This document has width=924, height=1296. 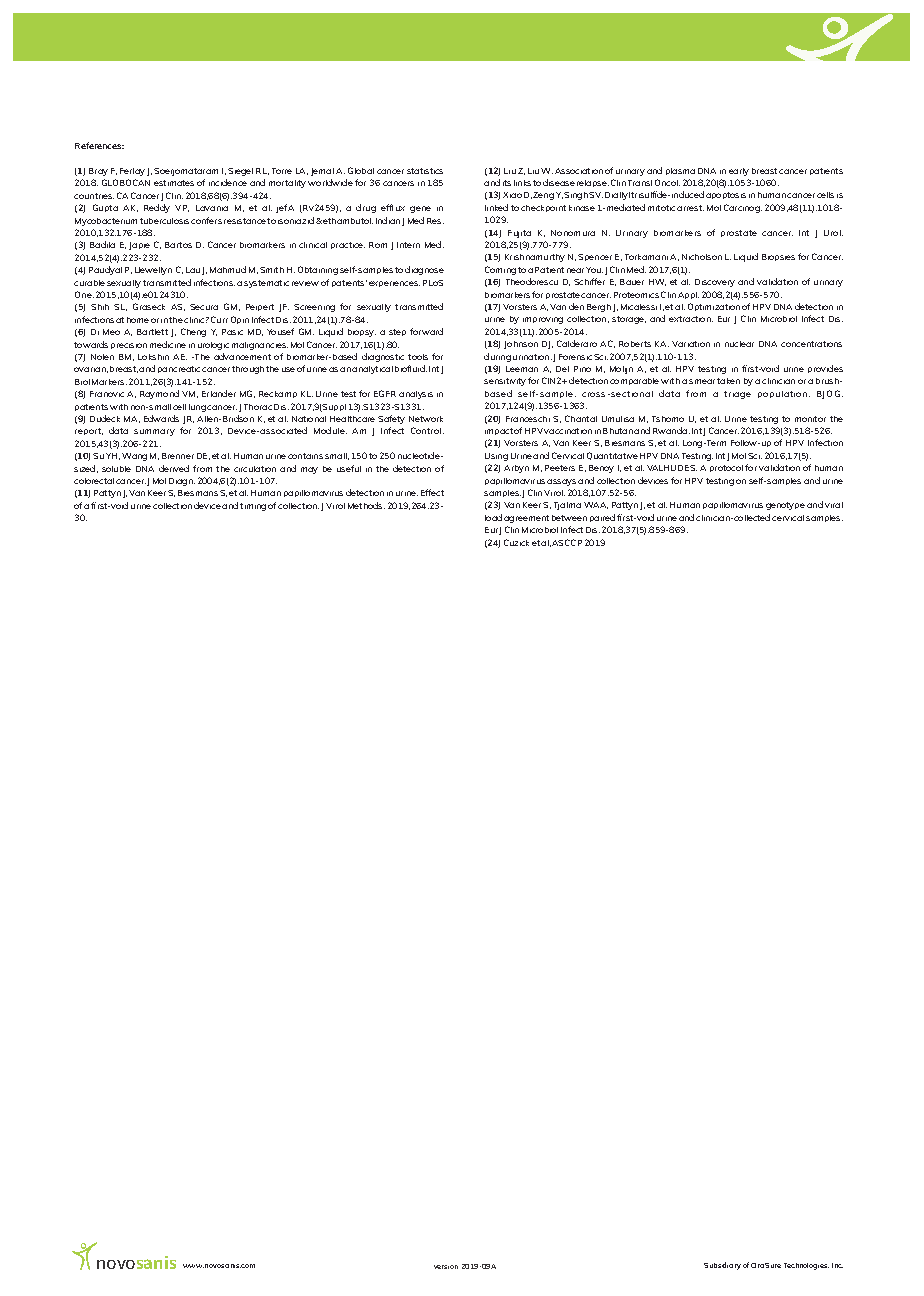 What do you see at coordinates (806, 1266) in the document?
I see `Technologies` at bounding box center [806, 1266].
